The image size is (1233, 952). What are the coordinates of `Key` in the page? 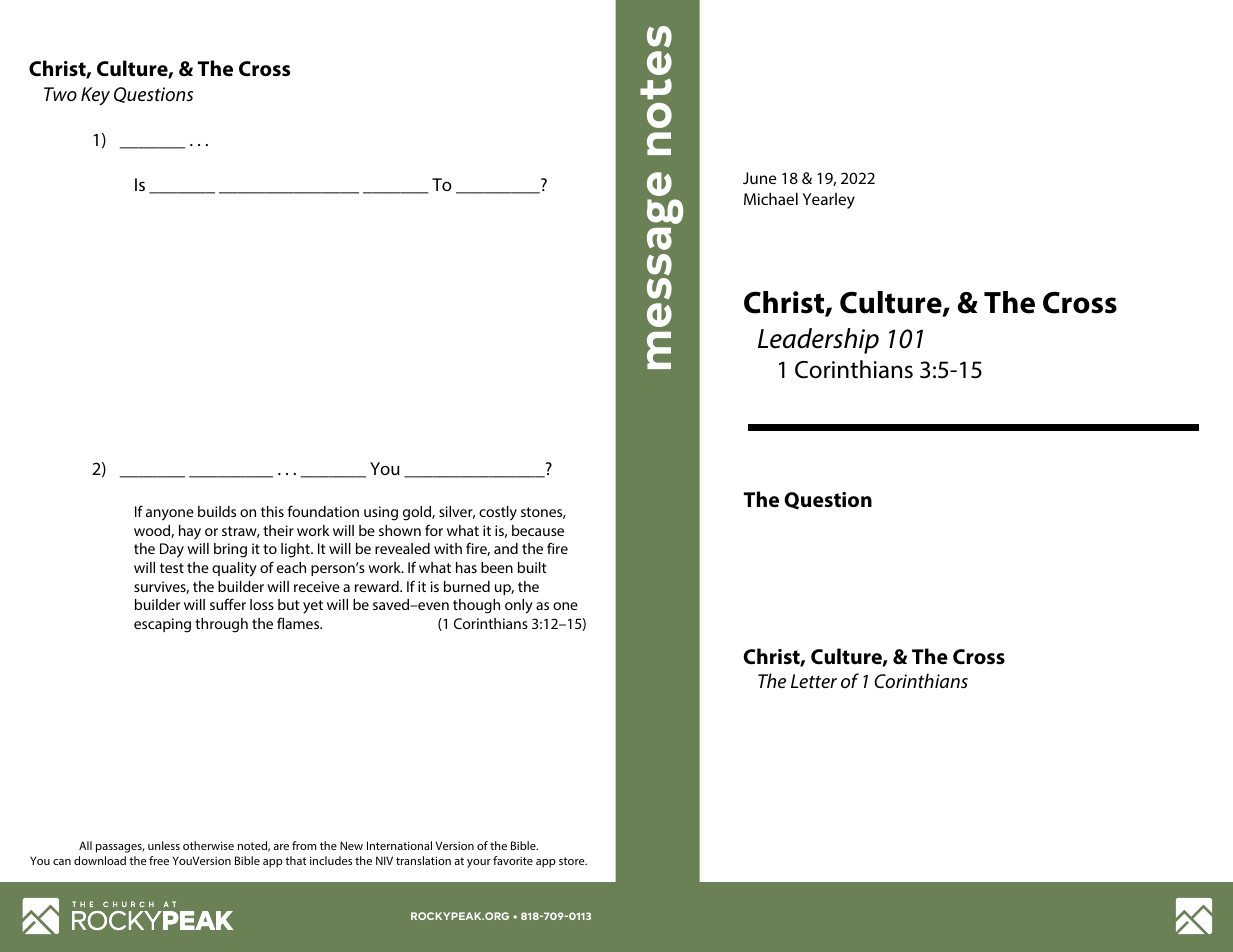 It's located at (95, 96).
